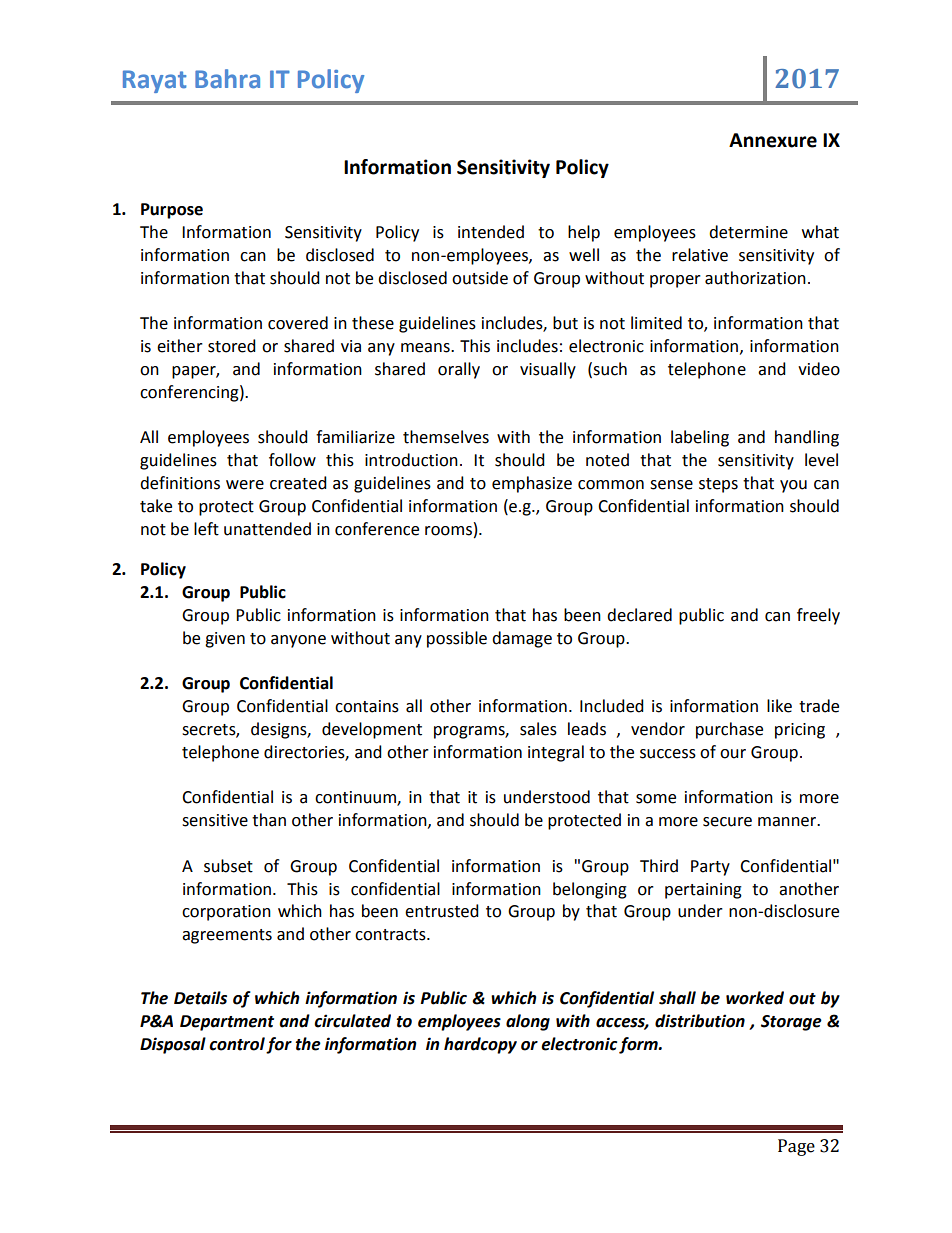 The width and height of the screenshot is (952, 1233). Describe the element at coordinates (779, 706) in the screenshot. I see `like` at that location.
